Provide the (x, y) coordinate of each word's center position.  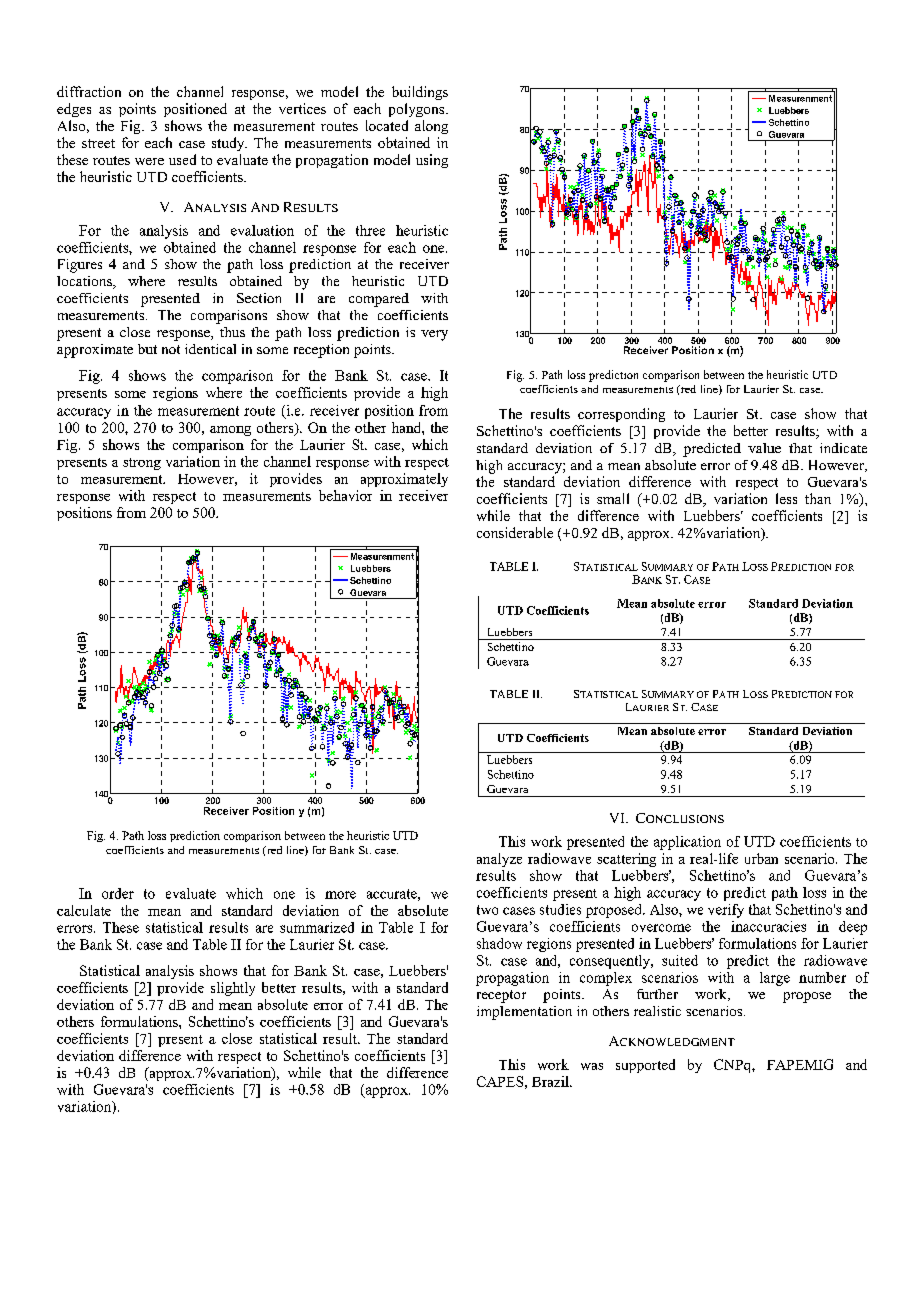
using (432, 161)
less (786, 498)
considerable (515, 532)
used (182, 159)
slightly (233, 989)
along (431, 127)
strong (142, 464)
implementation (524, 1013)
